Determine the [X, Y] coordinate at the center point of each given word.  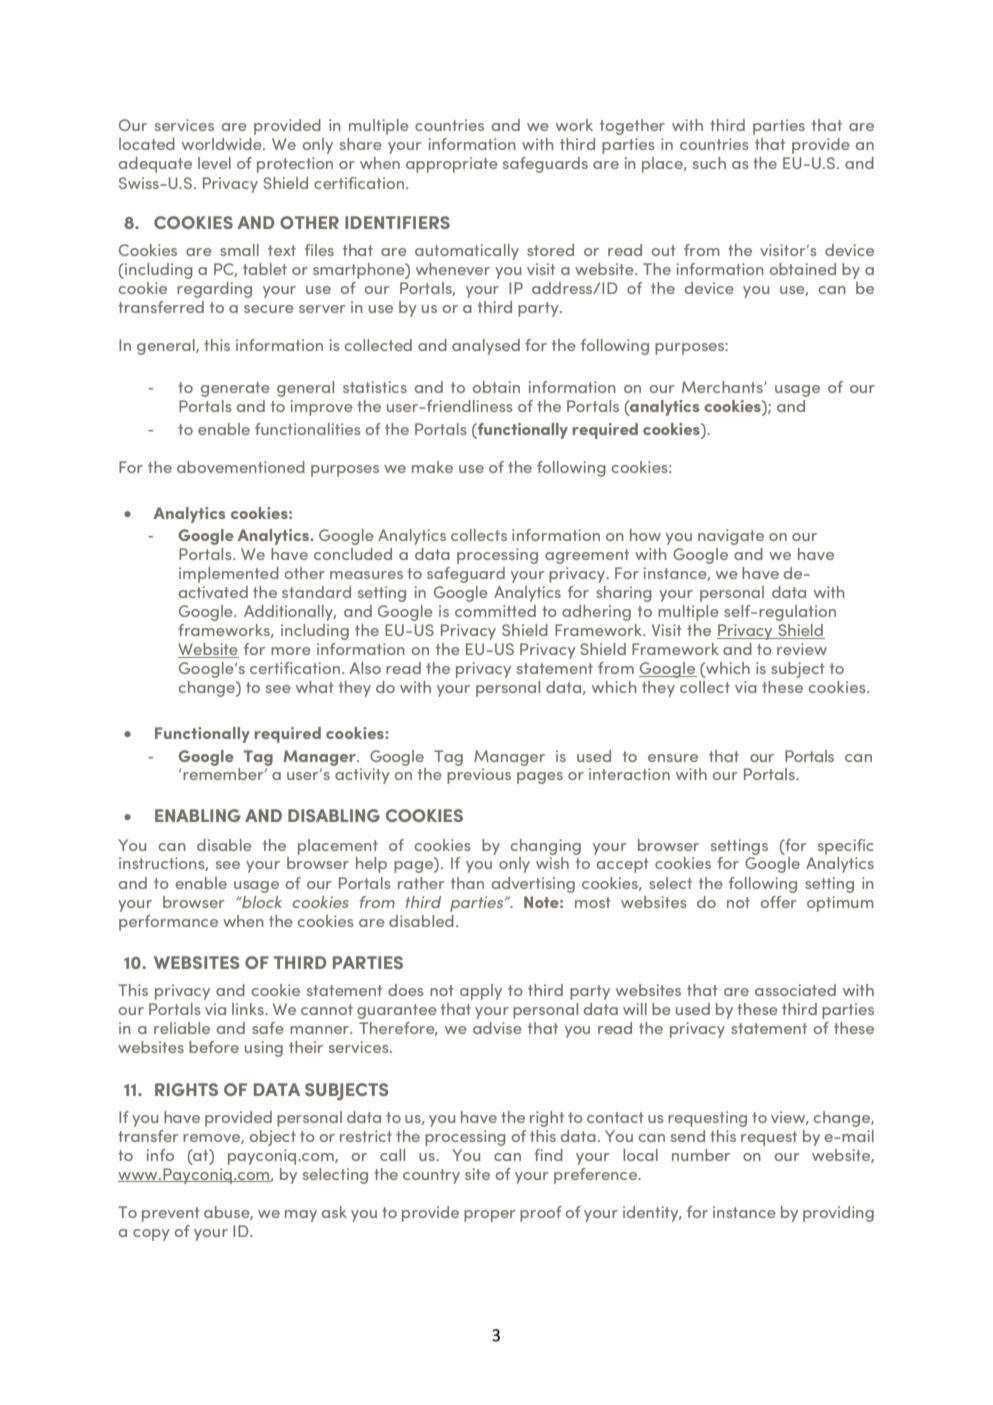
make [432, 467]
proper [489, 1216]
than [467, 883]
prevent [171, 1214]
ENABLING [198, 815]
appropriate [452, 165]
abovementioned [241, 467]
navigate [731, 537]
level [214, 163]
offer [778, 902]
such [709, 163]
